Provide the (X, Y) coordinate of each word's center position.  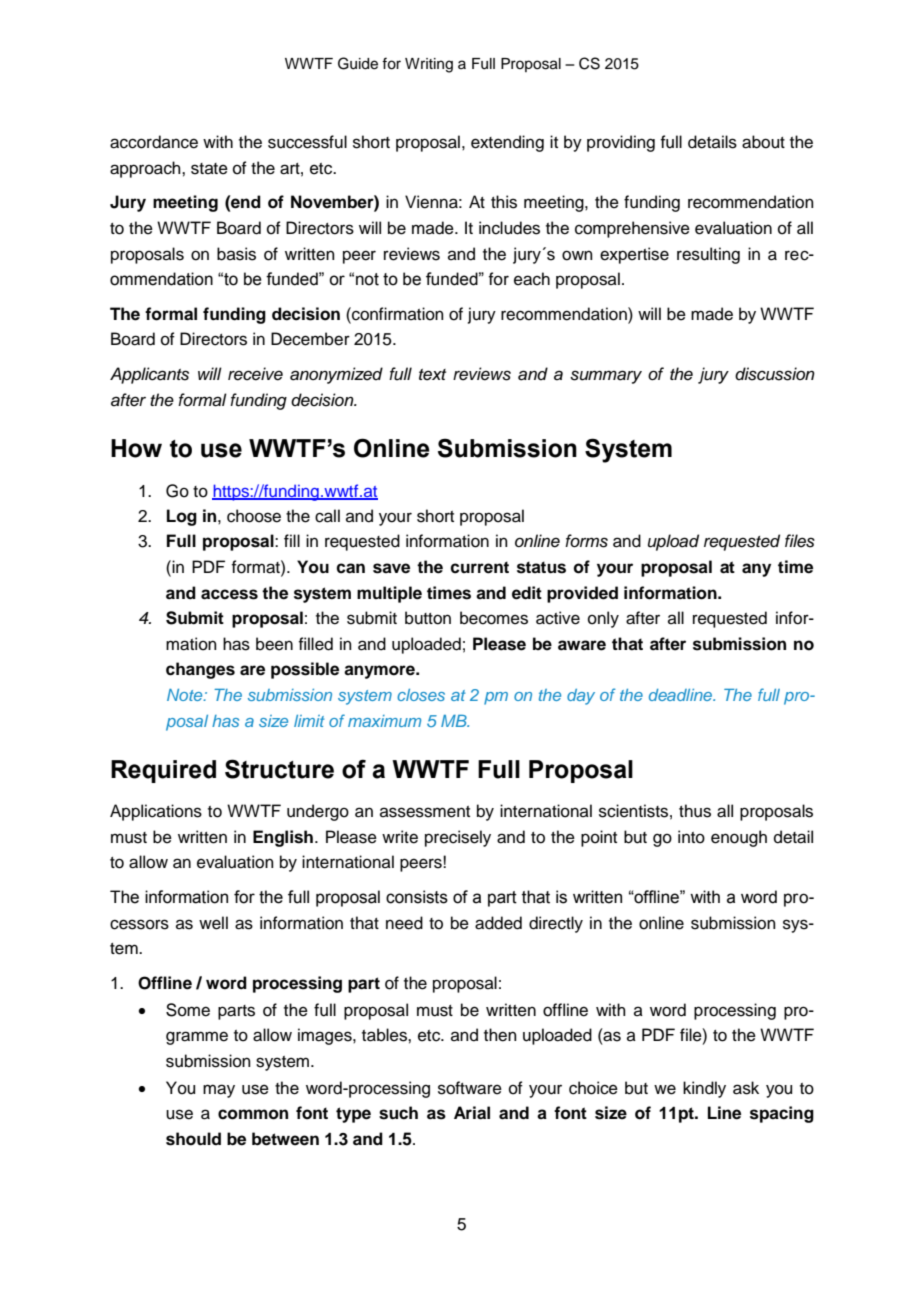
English (283, 838)
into (691, 837)
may (219, 1091)
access (229, 594)
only (603, 619)
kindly (704, 1089)
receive (255, 374)
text (432, 375)
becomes (494, 618)
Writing (429, 65)
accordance (154, 142)
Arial (472, 1113)
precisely (458, 838)
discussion (775, 374)
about (763, 142)
